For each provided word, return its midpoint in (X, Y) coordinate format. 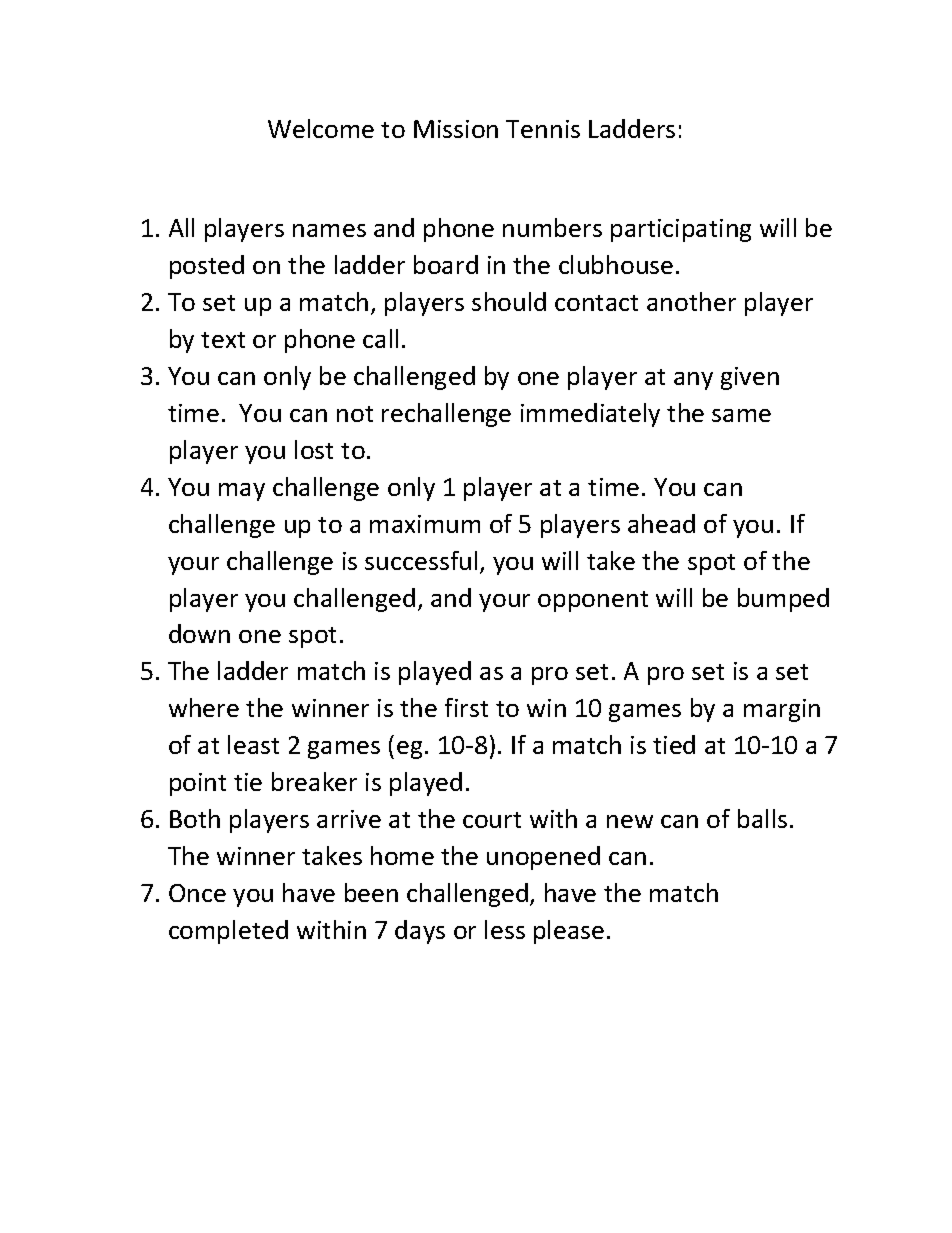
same (741, 415)
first (466, 707)
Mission (456, 129)
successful (421, 560)
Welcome (321, 128)
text (223, 340)
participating (681, 230)
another (691, 301)
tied (674, 744)
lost (314, 449)
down (199, 633)
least (253, 744)
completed (228, 932)
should (509, 301)
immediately (590, 415)
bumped (783, 600)
